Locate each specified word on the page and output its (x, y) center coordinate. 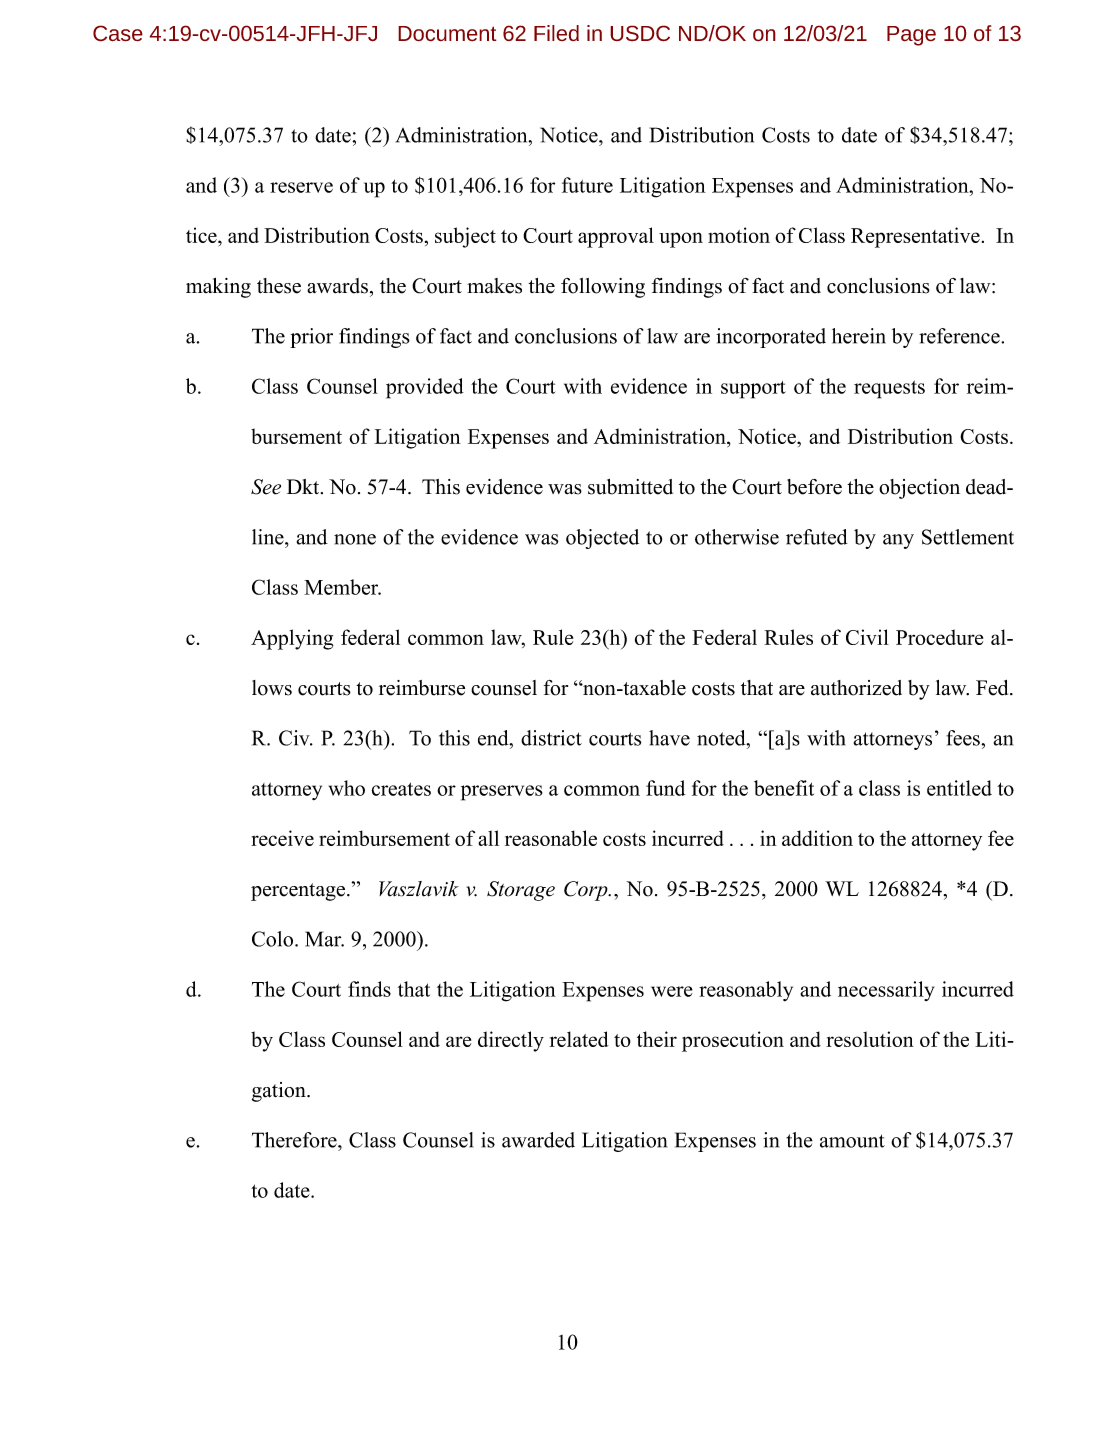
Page (911, 36)
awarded (538, 1140)
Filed (556, 33)
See (266, 487)
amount (852, 1141)
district (551, 738)
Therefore (295, 1140)
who (347, 788)
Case (118, 33)
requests (889, 389)
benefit (784, 788)
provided (425, 388)
